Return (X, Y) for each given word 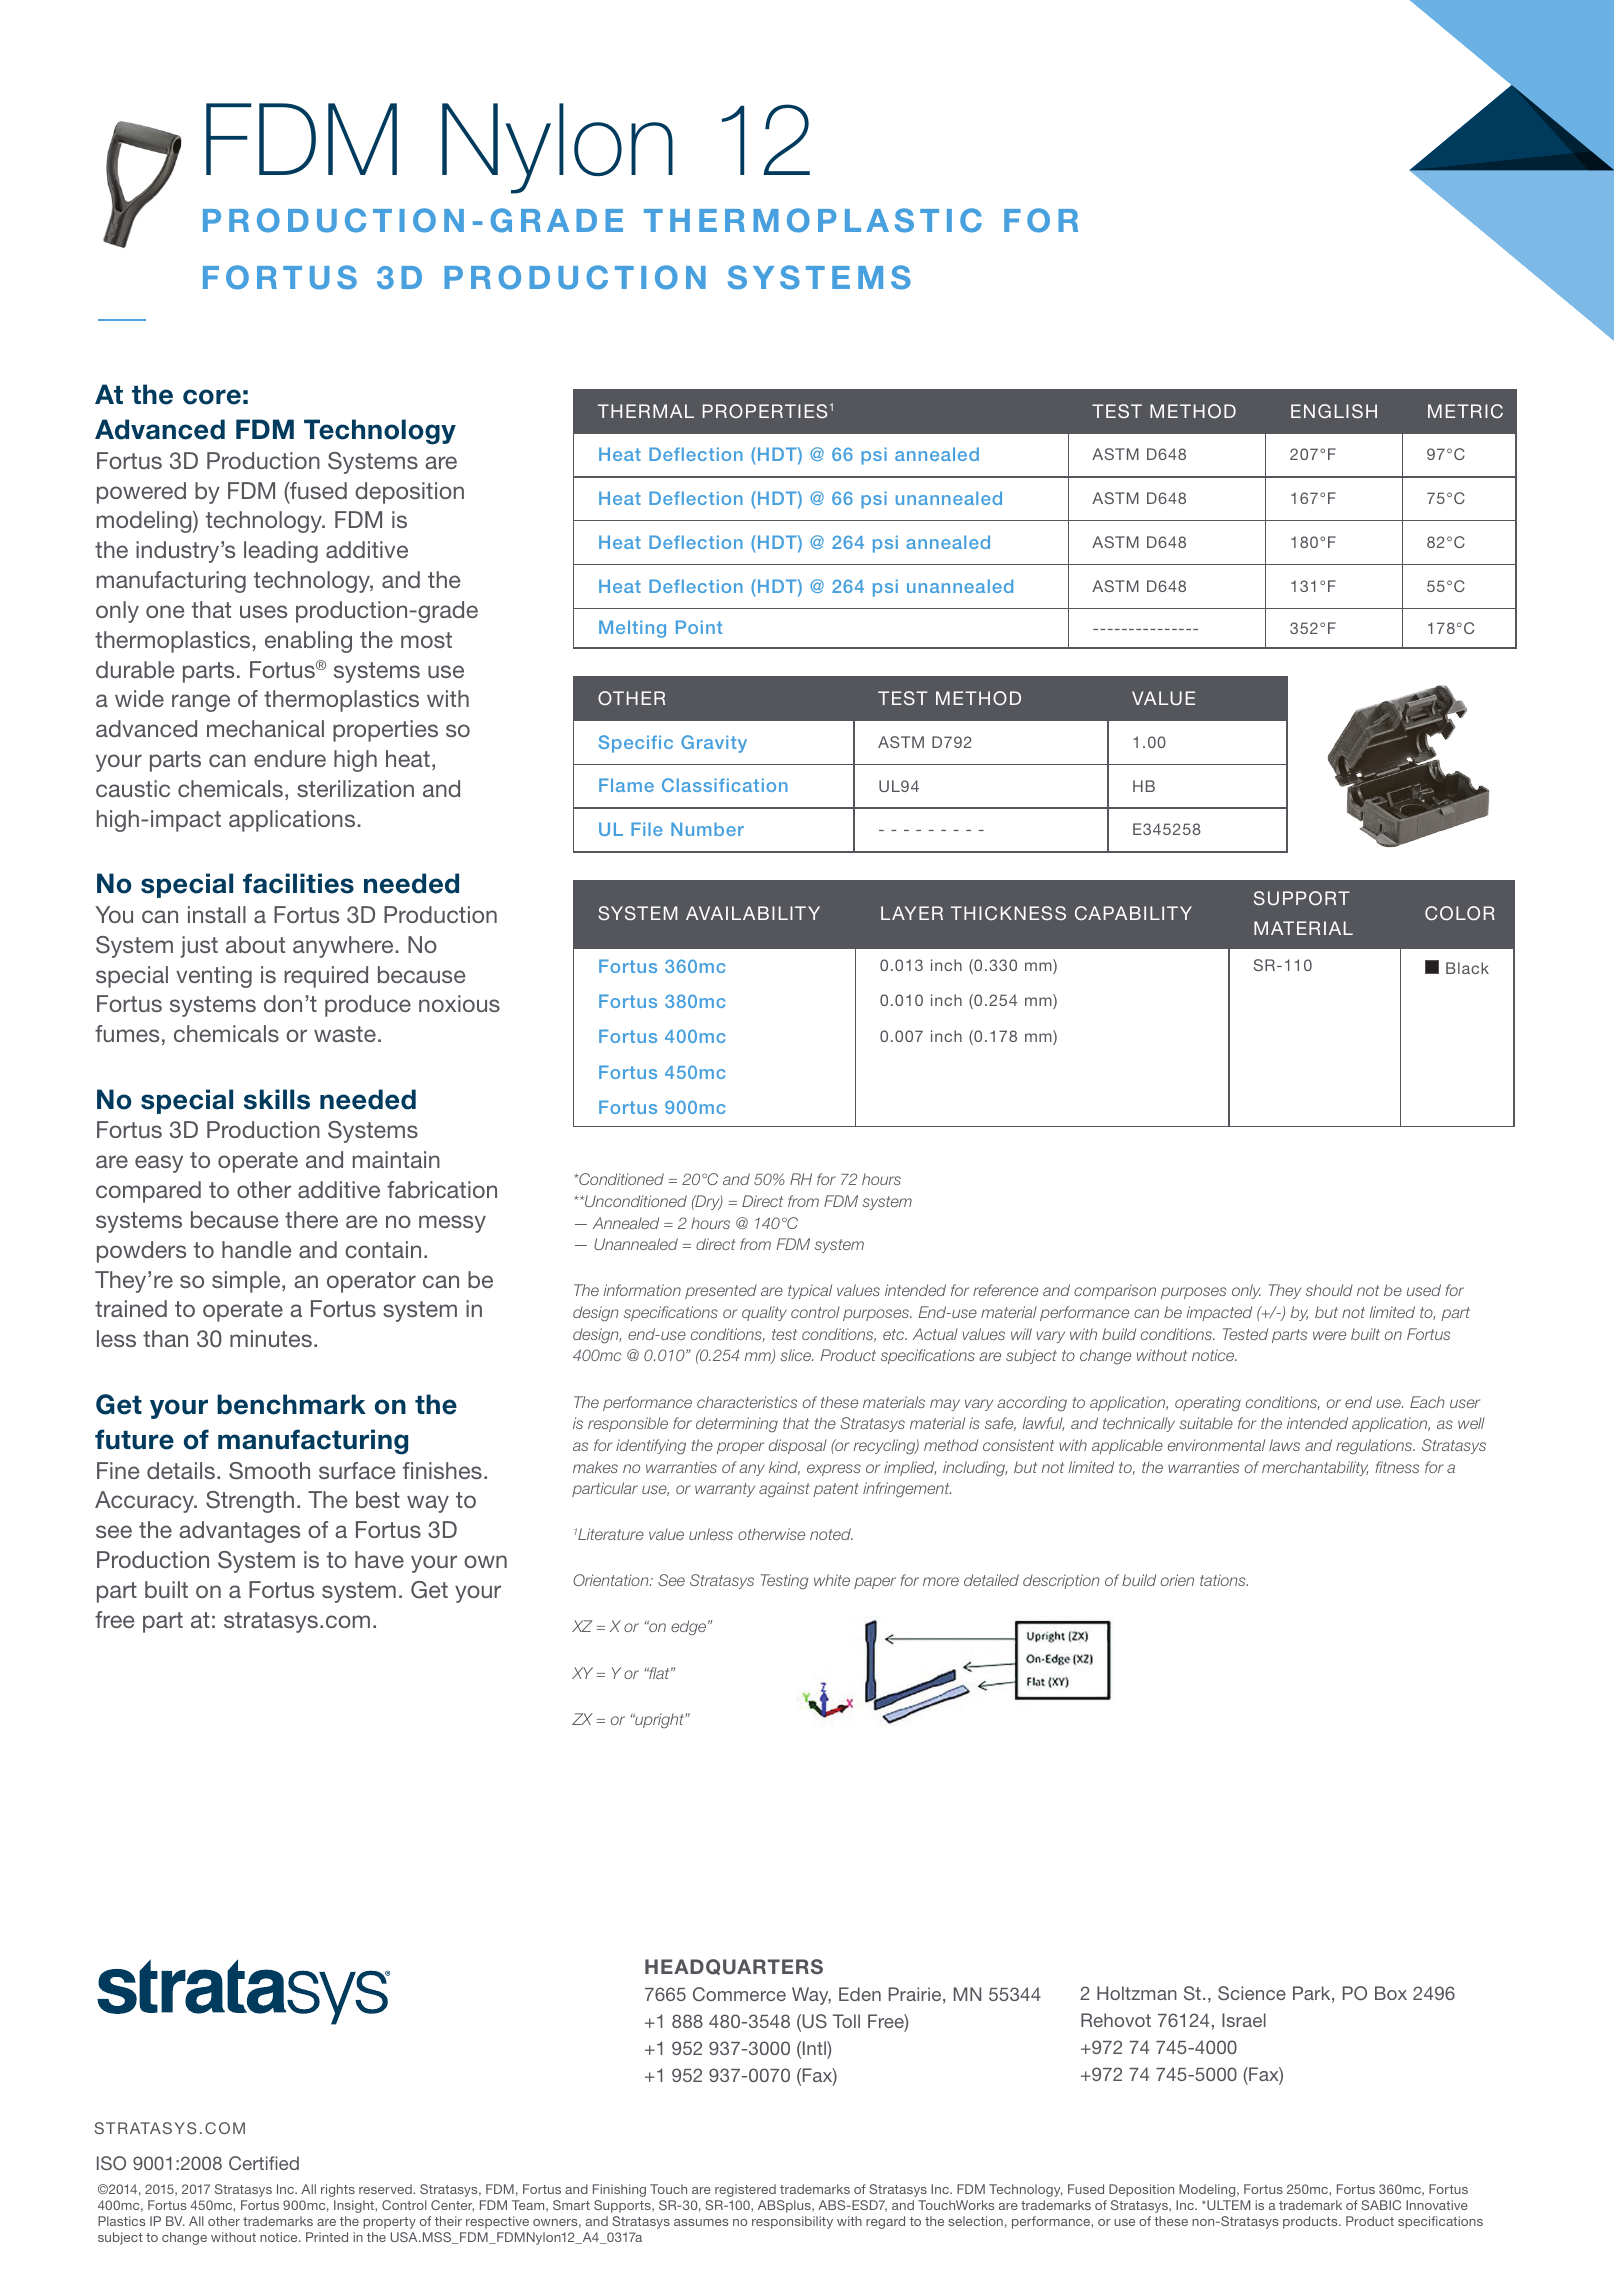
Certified (264, 2163)
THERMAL (646, 411)
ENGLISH (1334, 411)
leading (281, 552)
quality (764, 1313)
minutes (271, 1338)
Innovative (1437, 2205)
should (1329, 1290)
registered (745, 2190)
